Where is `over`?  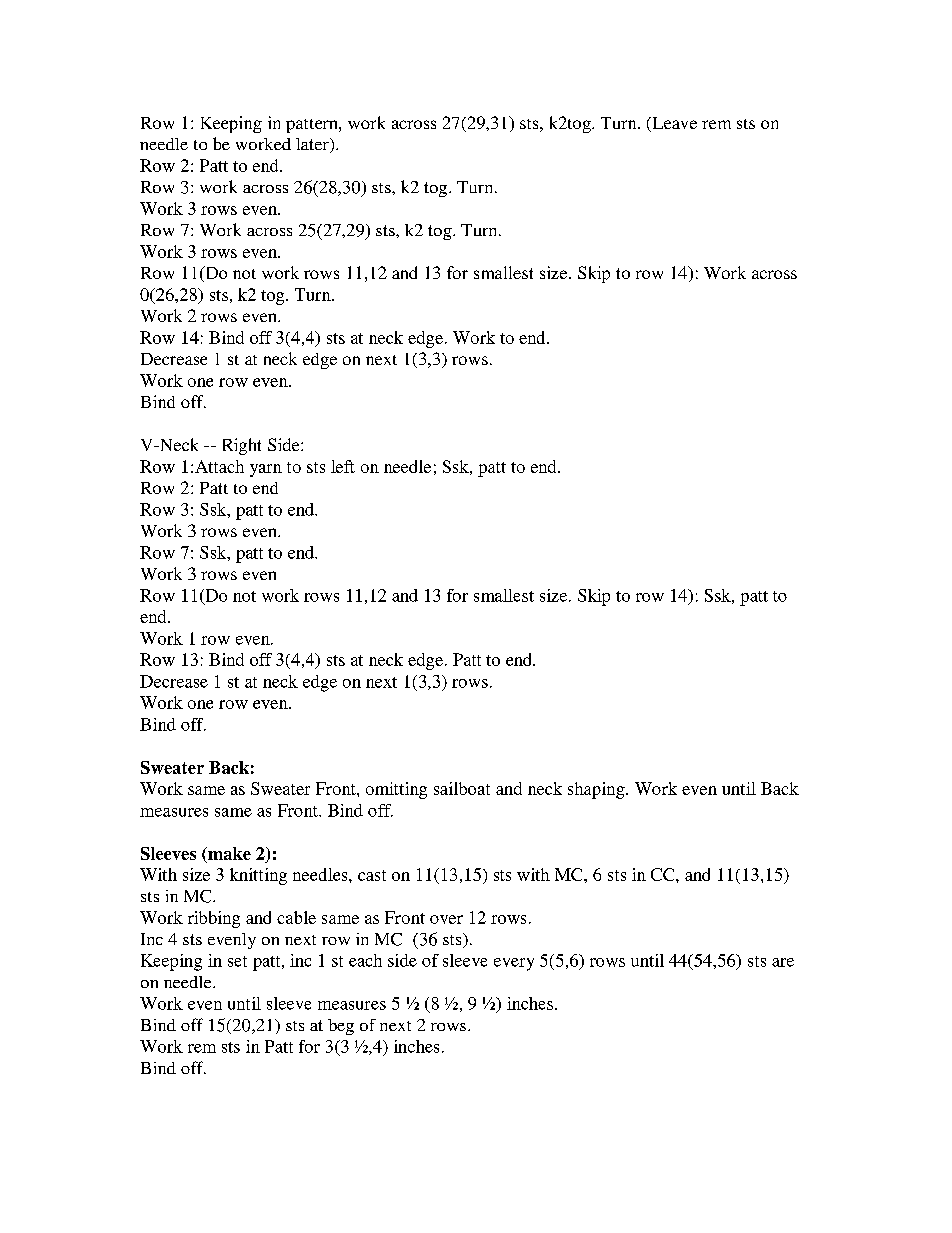
over is located at coordinates (446, 919).
